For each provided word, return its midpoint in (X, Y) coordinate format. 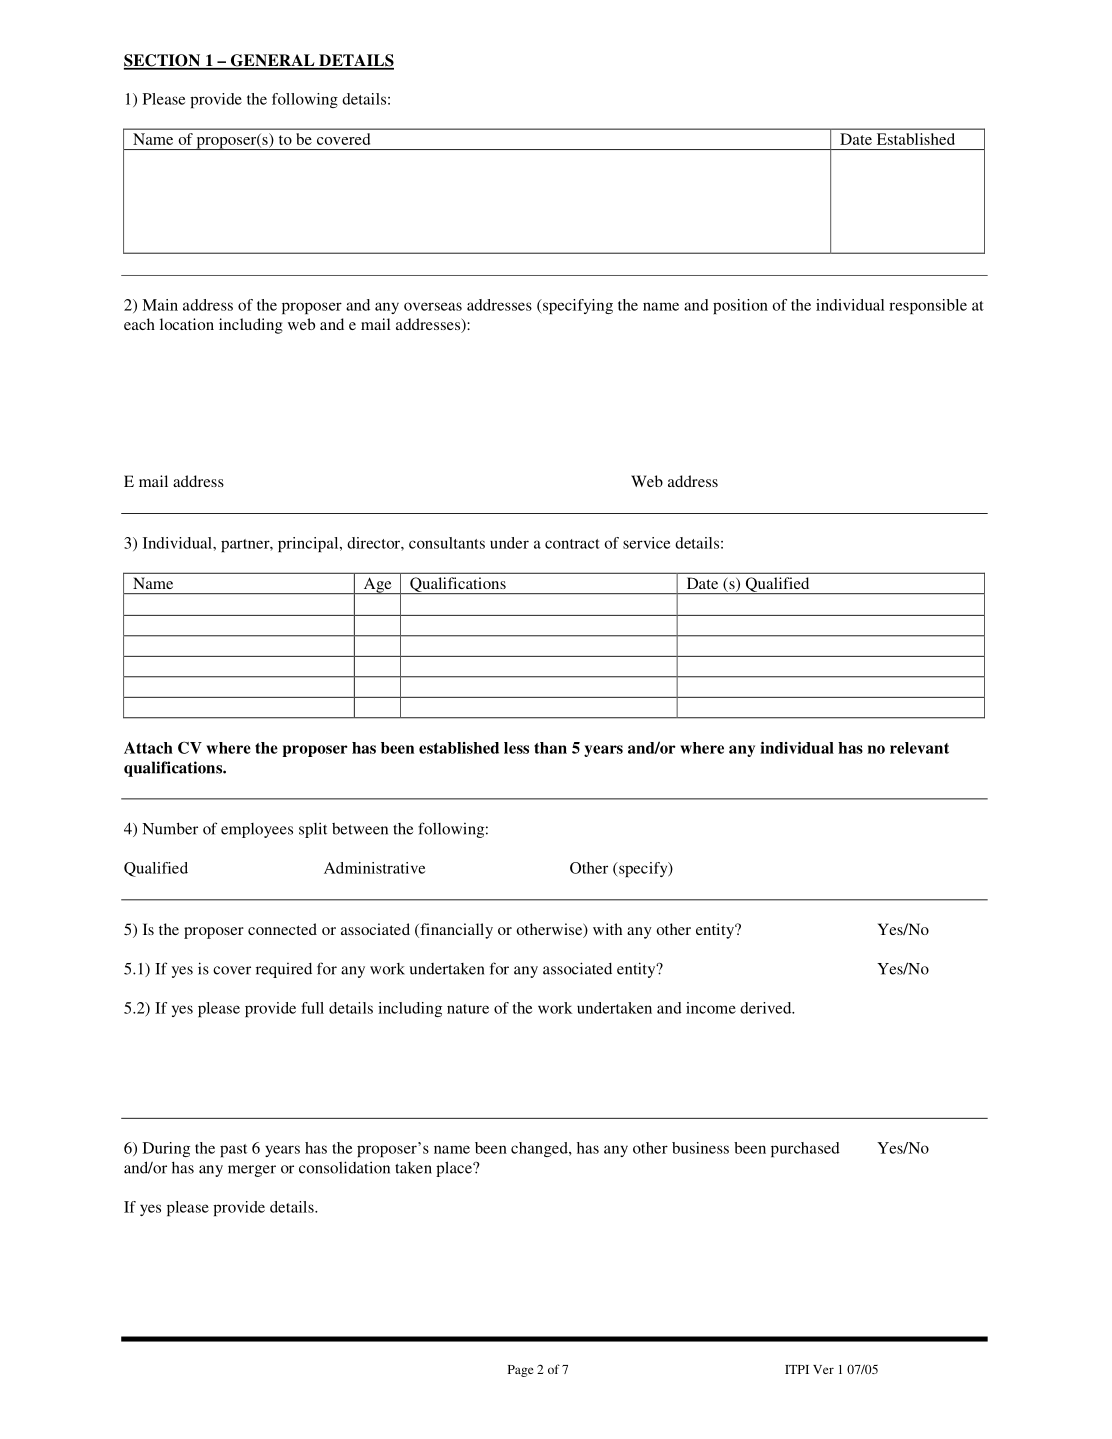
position (740, 306)
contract (572, 544)
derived (767, 1008)
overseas (433, 306)
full (312, 1008)
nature (468, 1009)
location (187, 324)
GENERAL (272, 61)
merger (252, 1171)
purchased (805, 1149)
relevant (919, 748)
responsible (928, 306)
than (550, 748)
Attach (148, 748)
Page (521, 1371)
